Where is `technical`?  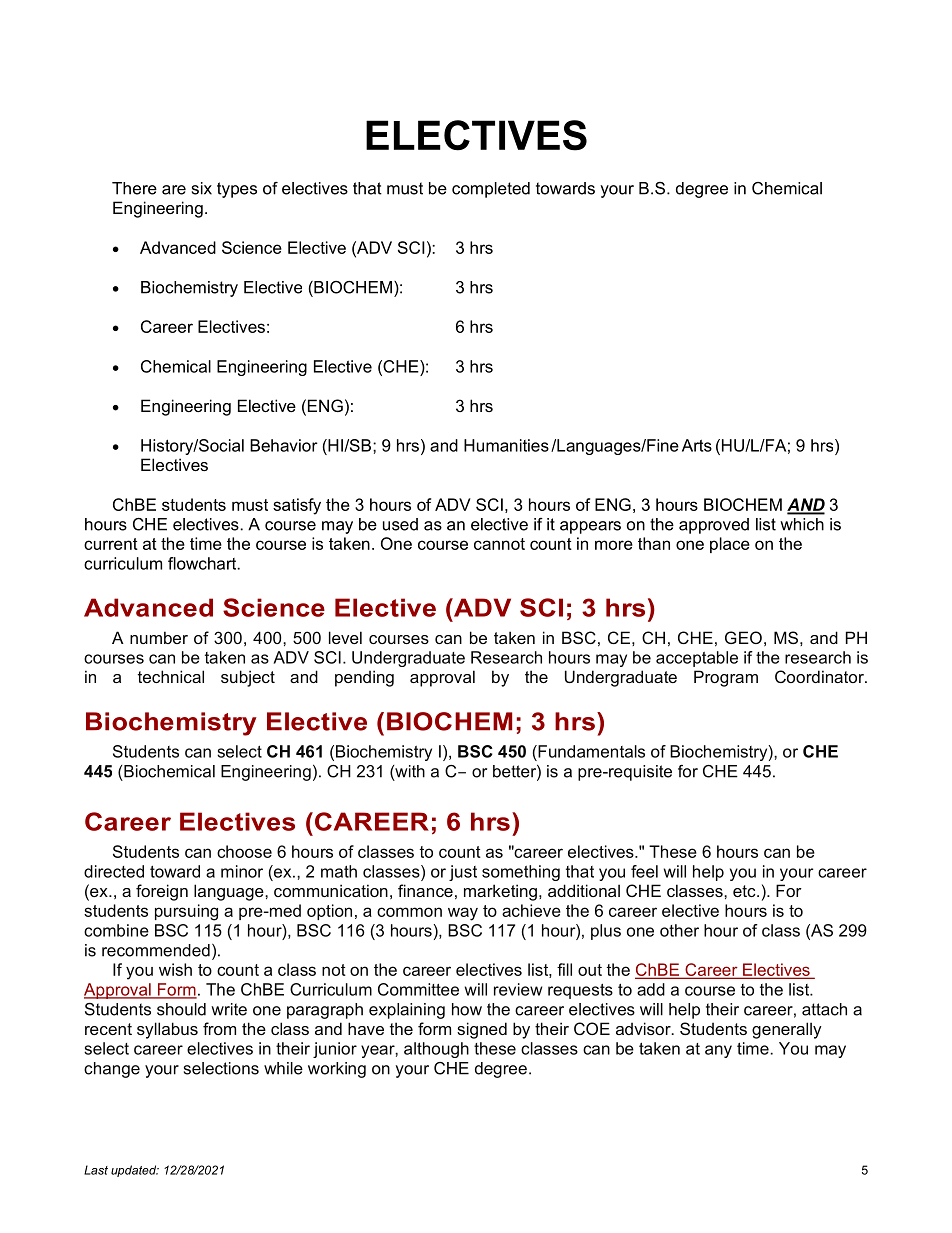
technical is located at coordinates (171, 676).
